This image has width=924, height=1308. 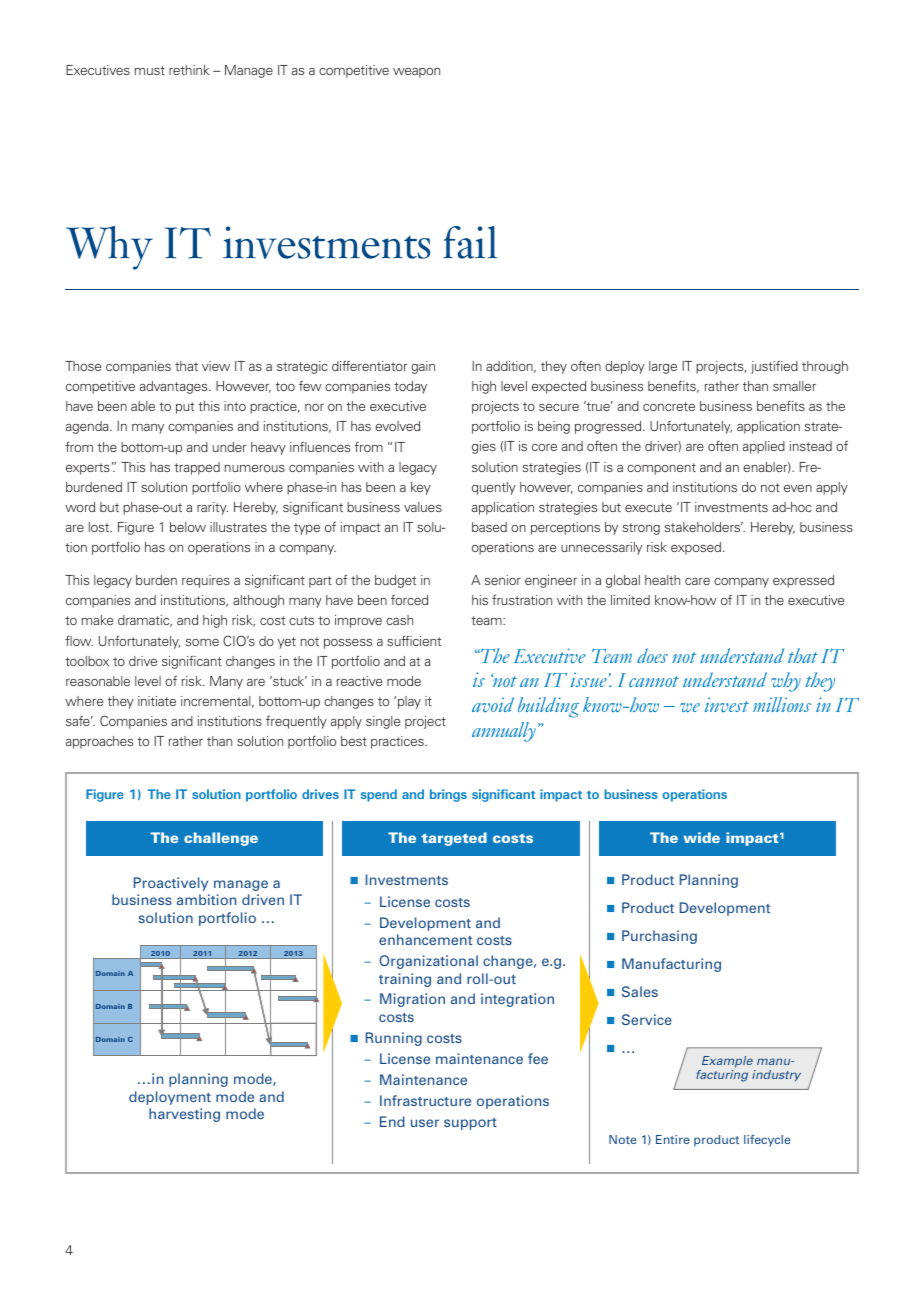 What do you see at coordinates (659, 937) in the image?
I see `Purchasing` at bounding box center [659, 937].
